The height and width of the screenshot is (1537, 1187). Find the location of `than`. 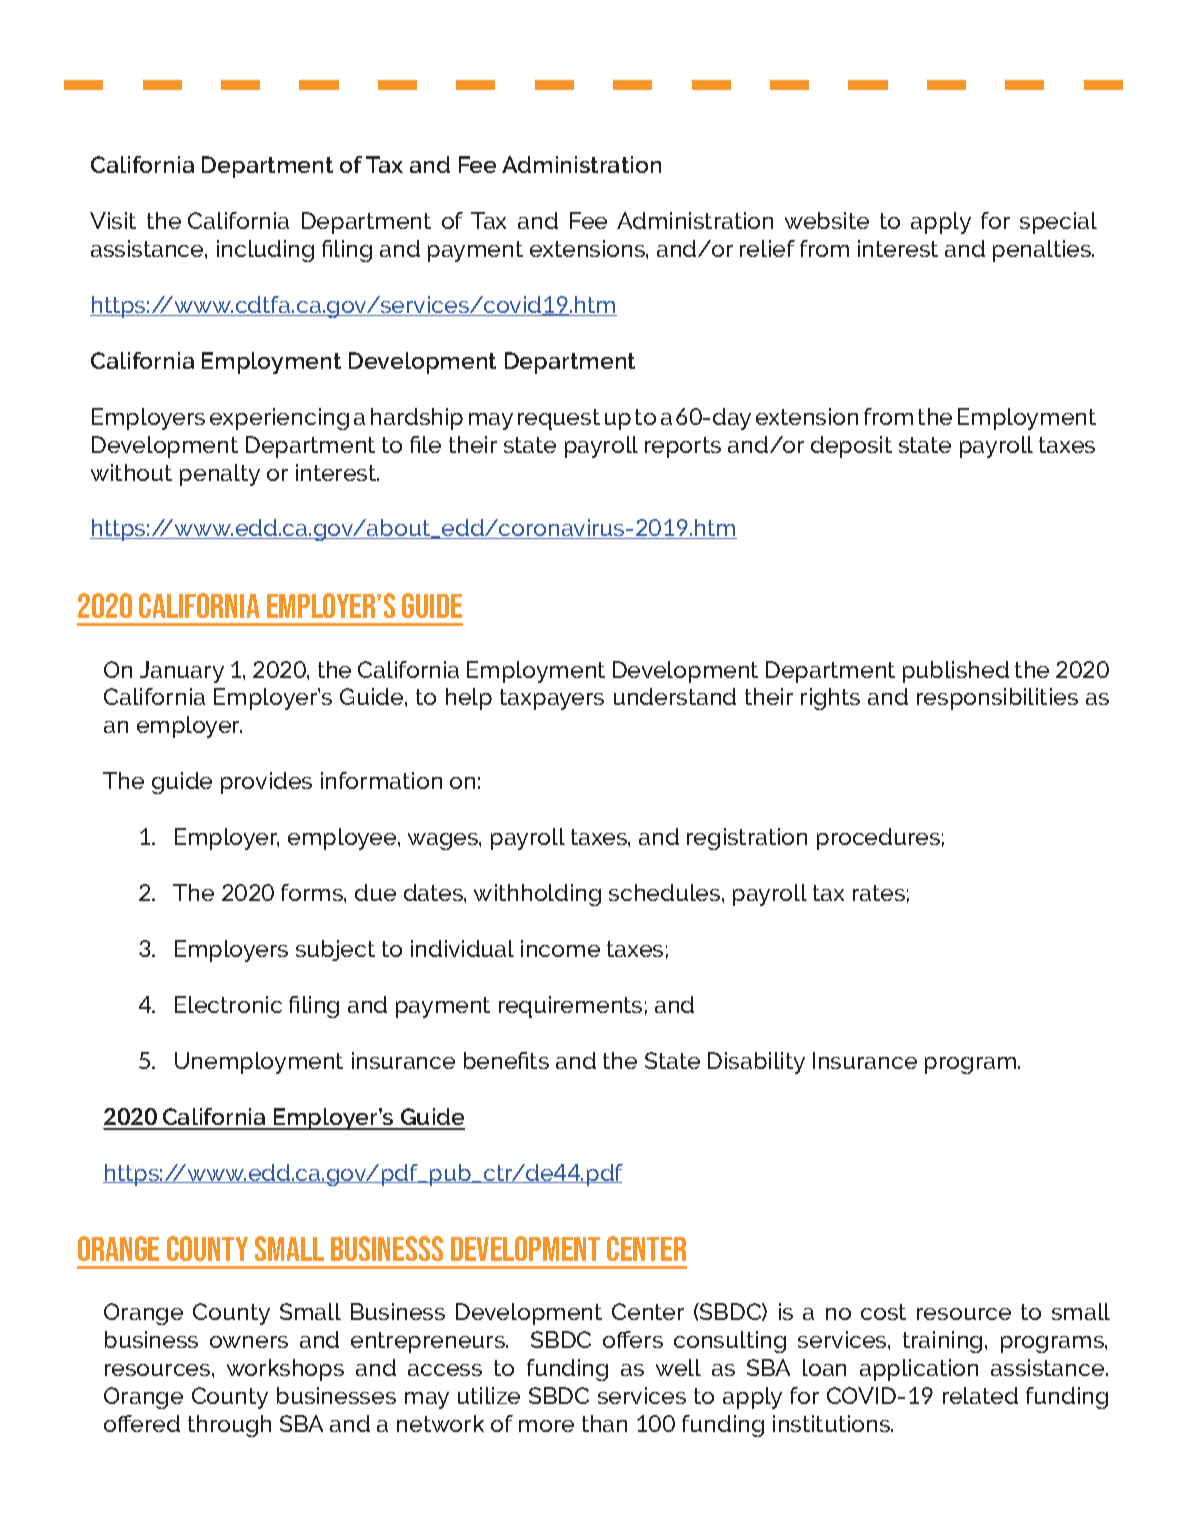

than is located at coordinates (604, 1423).
